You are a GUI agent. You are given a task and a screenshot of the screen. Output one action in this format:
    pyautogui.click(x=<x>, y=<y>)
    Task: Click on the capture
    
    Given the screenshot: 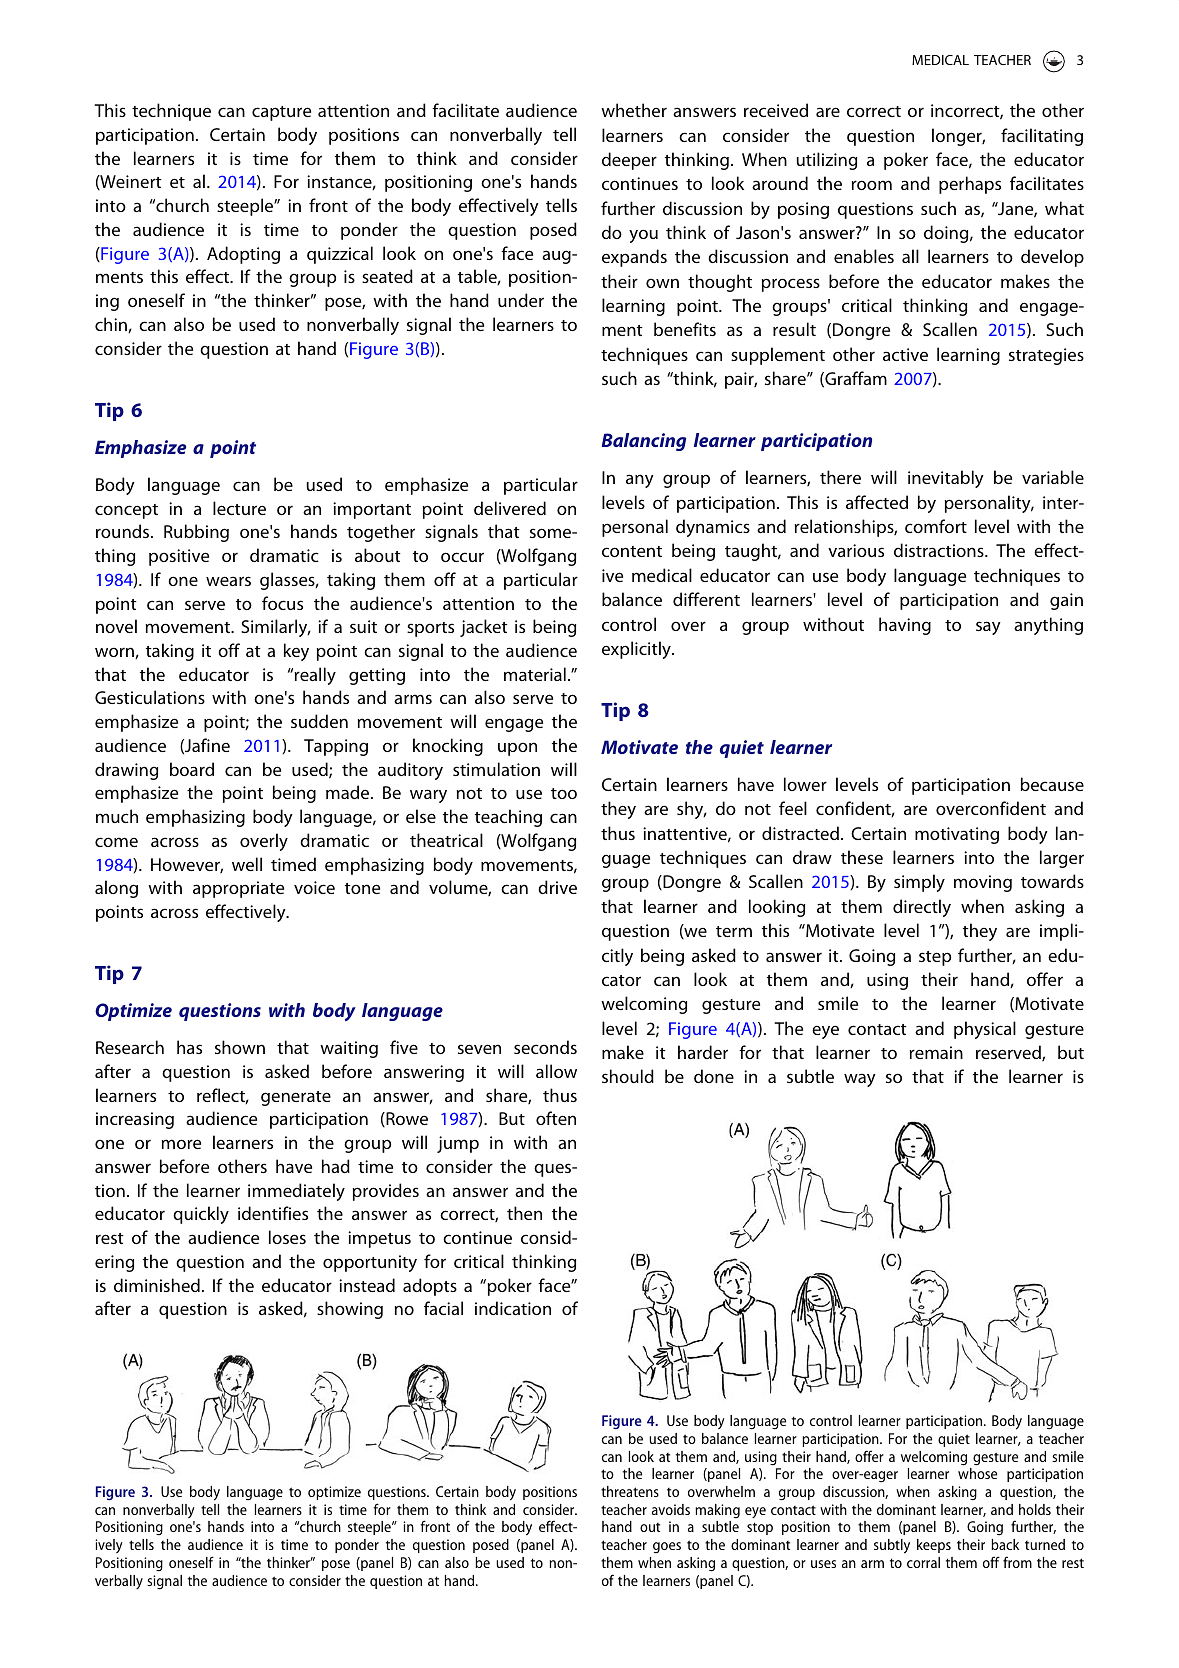 What is the action you would take?
    pyautogui.click(x=281, y=113)
